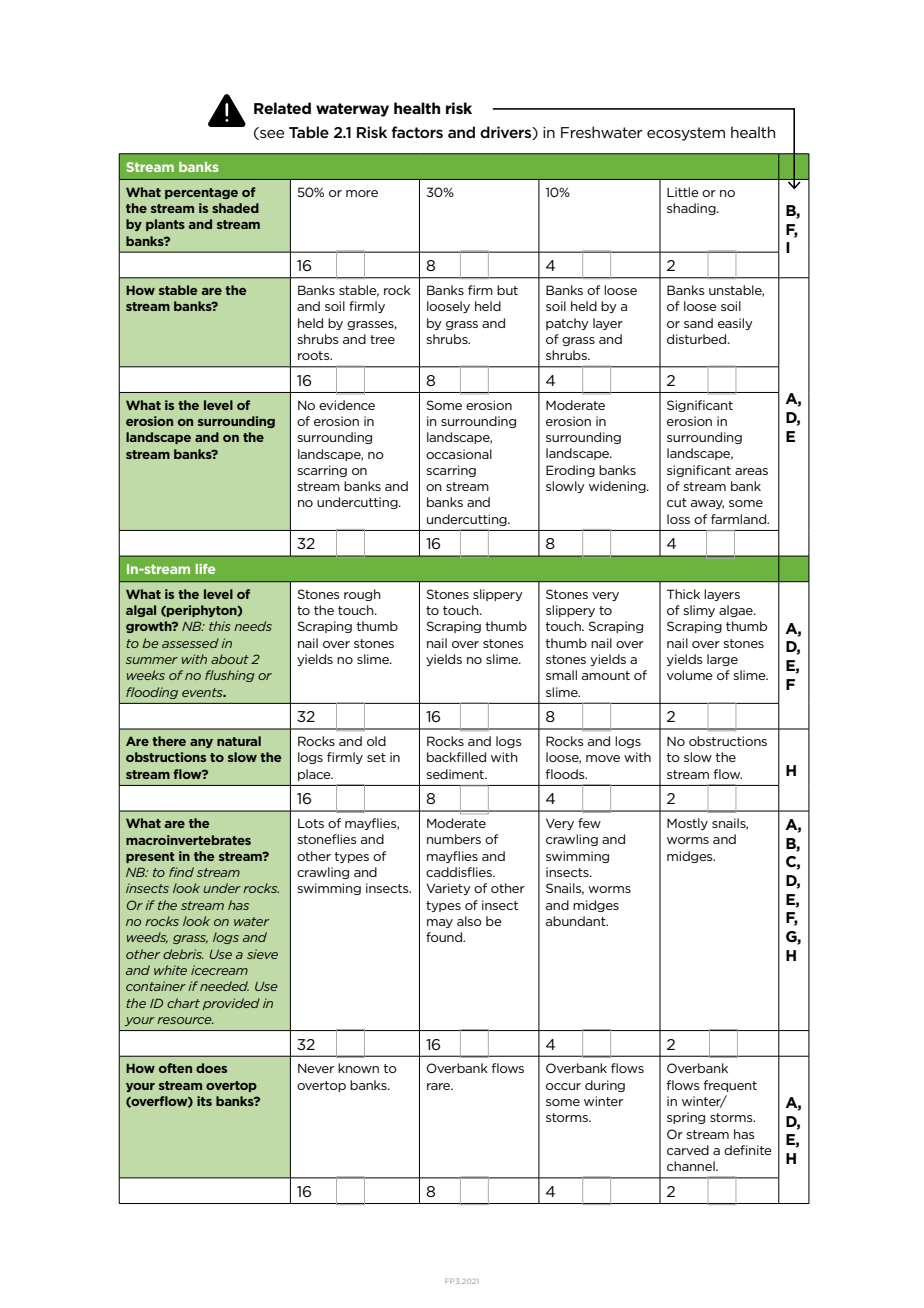 The width and height of the screenshot is (924, 1308). I want to click on its, so click(204, 1101).
